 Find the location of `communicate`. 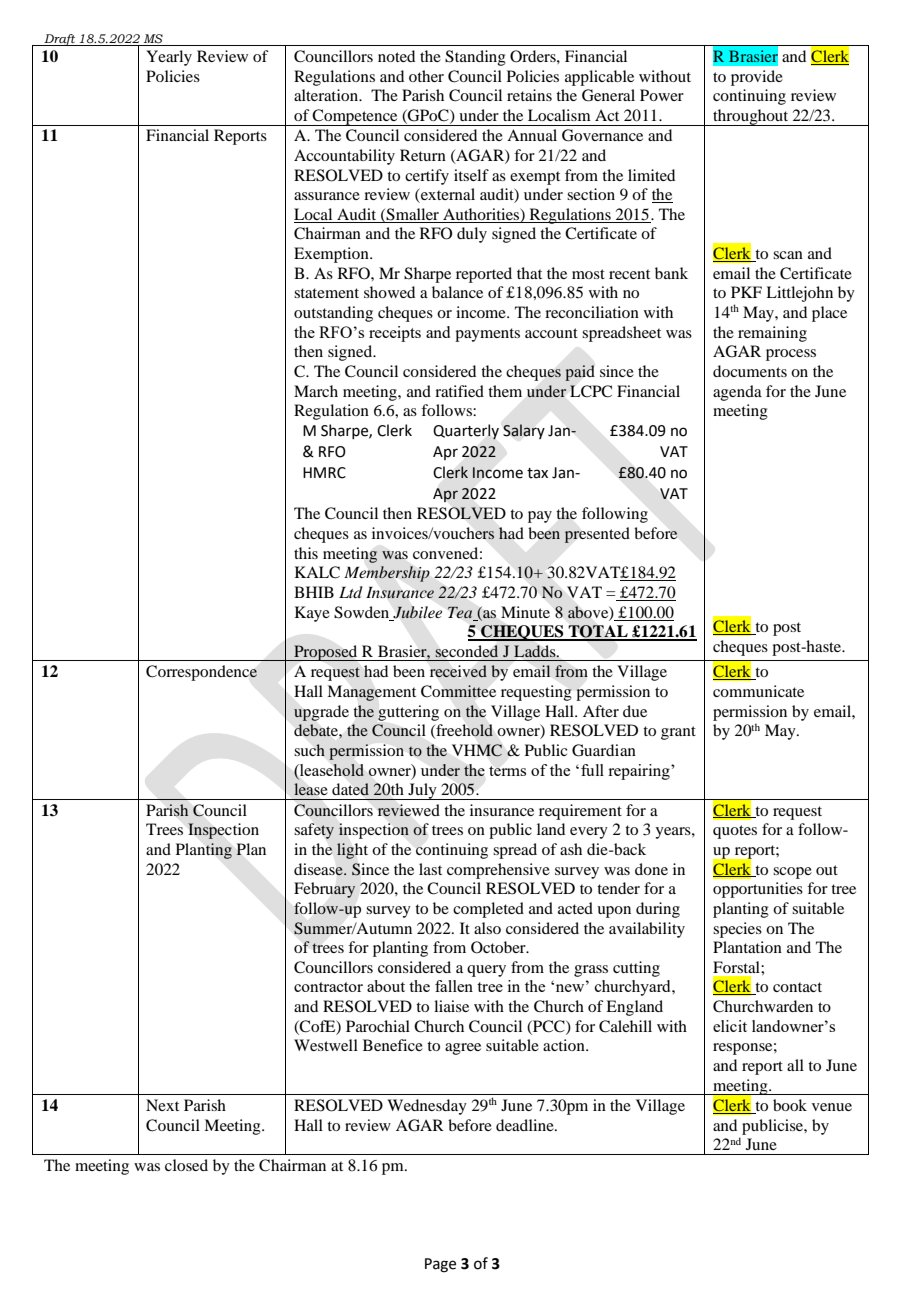

communicate is located at coordinates (758, 691).
